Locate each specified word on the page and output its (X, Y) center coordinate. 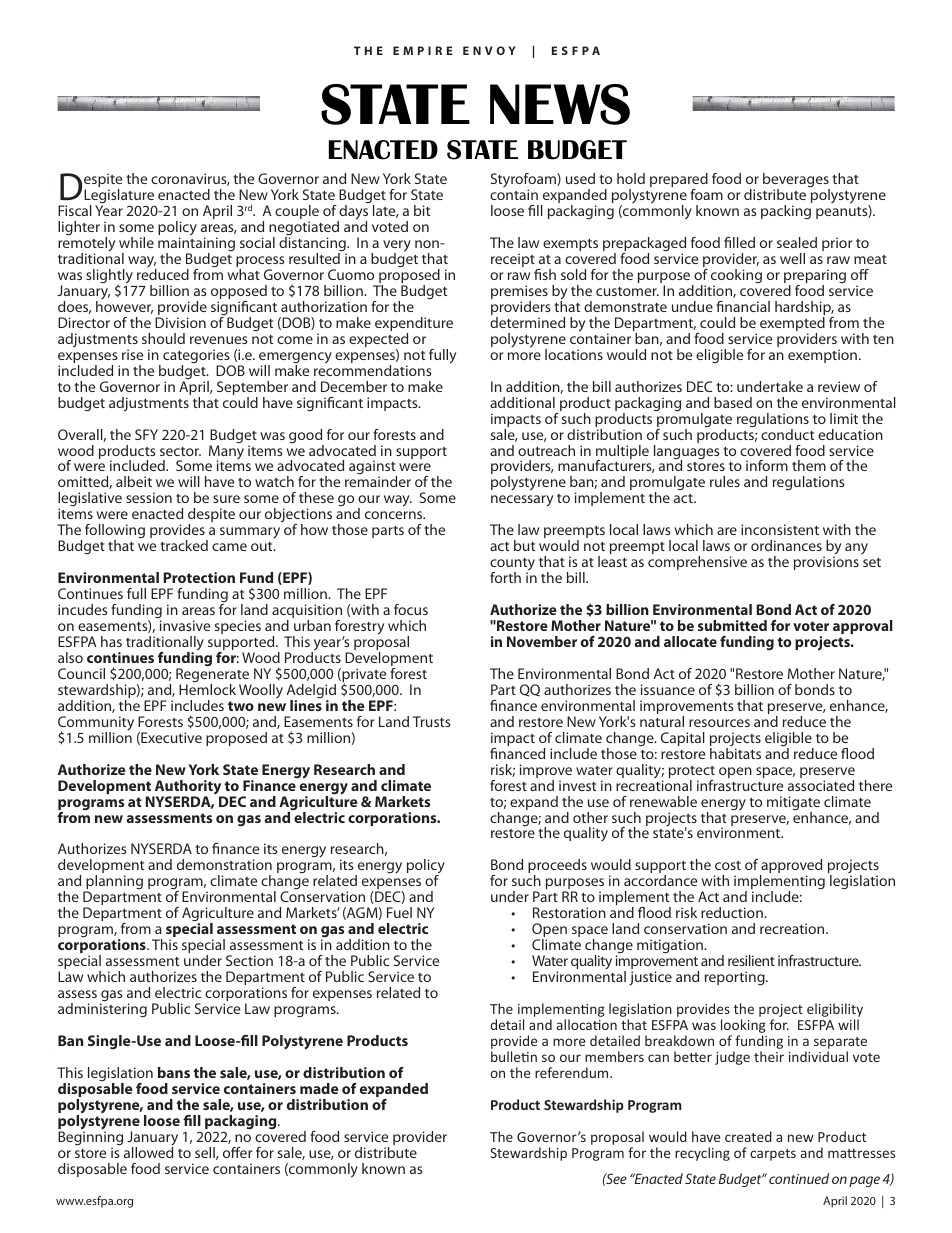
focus (411, 609)
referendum (573, 1072)
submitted (732, 625)
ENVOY (489, 50)
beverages (796, 181)
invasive (185, 625)
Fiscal (75, 210)
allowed (148, 1152)
